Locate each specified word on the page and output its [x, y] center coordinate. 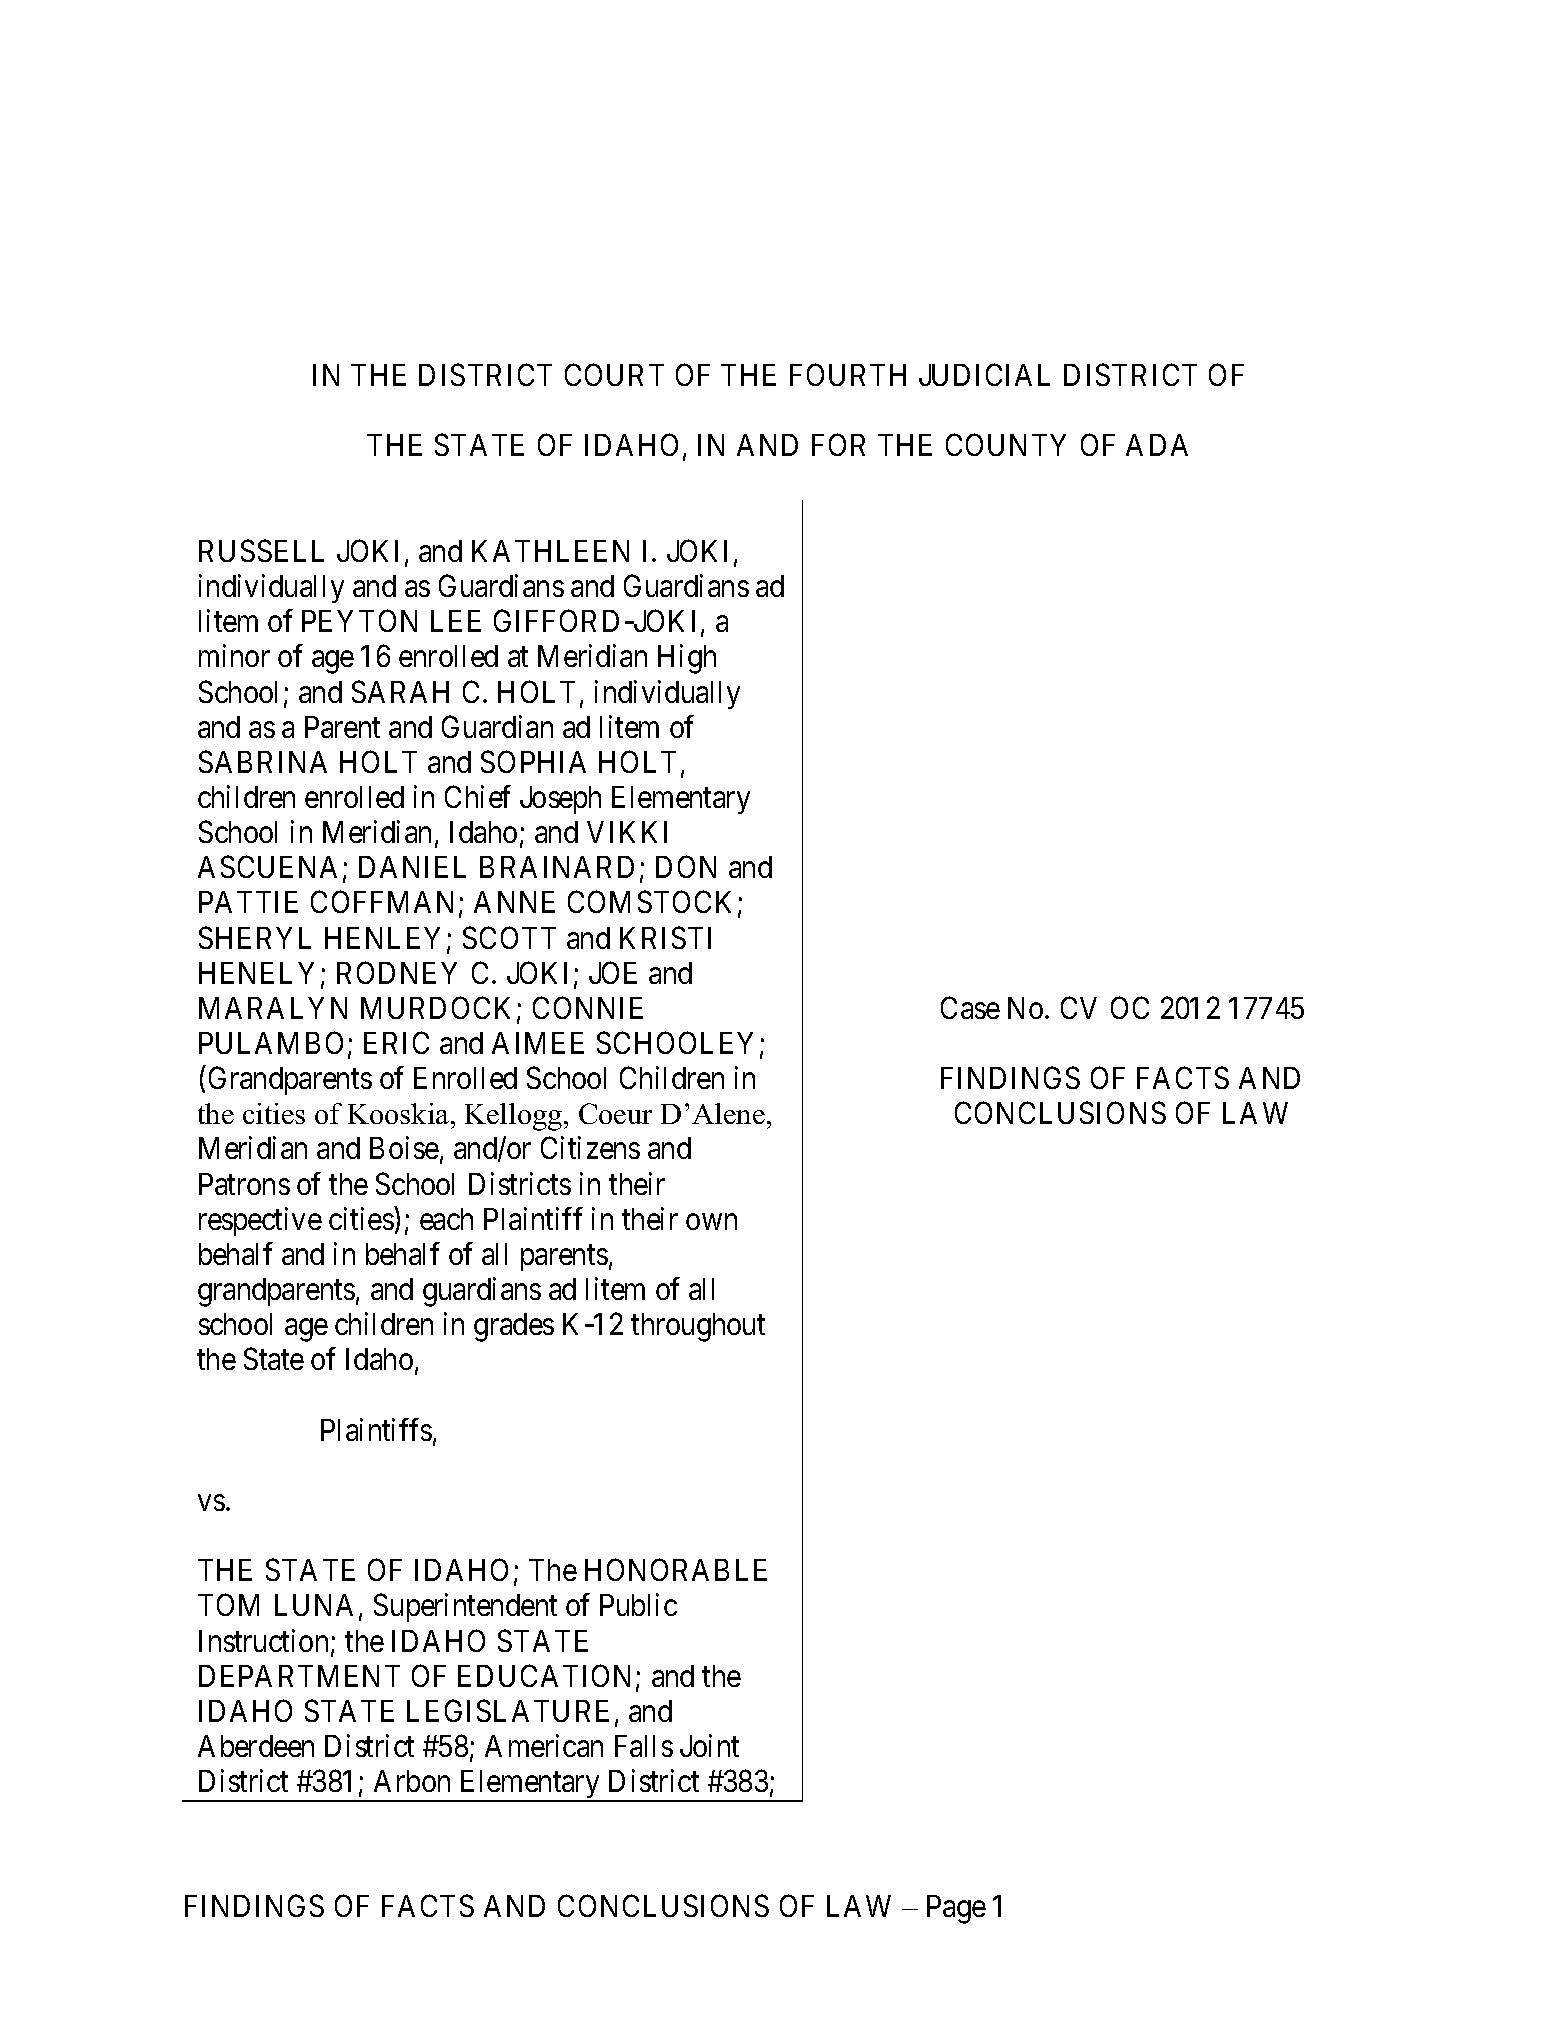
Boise [404, 1148]
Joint [709, 1745]
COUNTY [1006, 445]
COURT [614, 375]
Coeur [615, 1113]
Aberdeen [256, 1746]
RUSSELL [261, 550]
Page [956, 1909]
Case [970, 1007]
